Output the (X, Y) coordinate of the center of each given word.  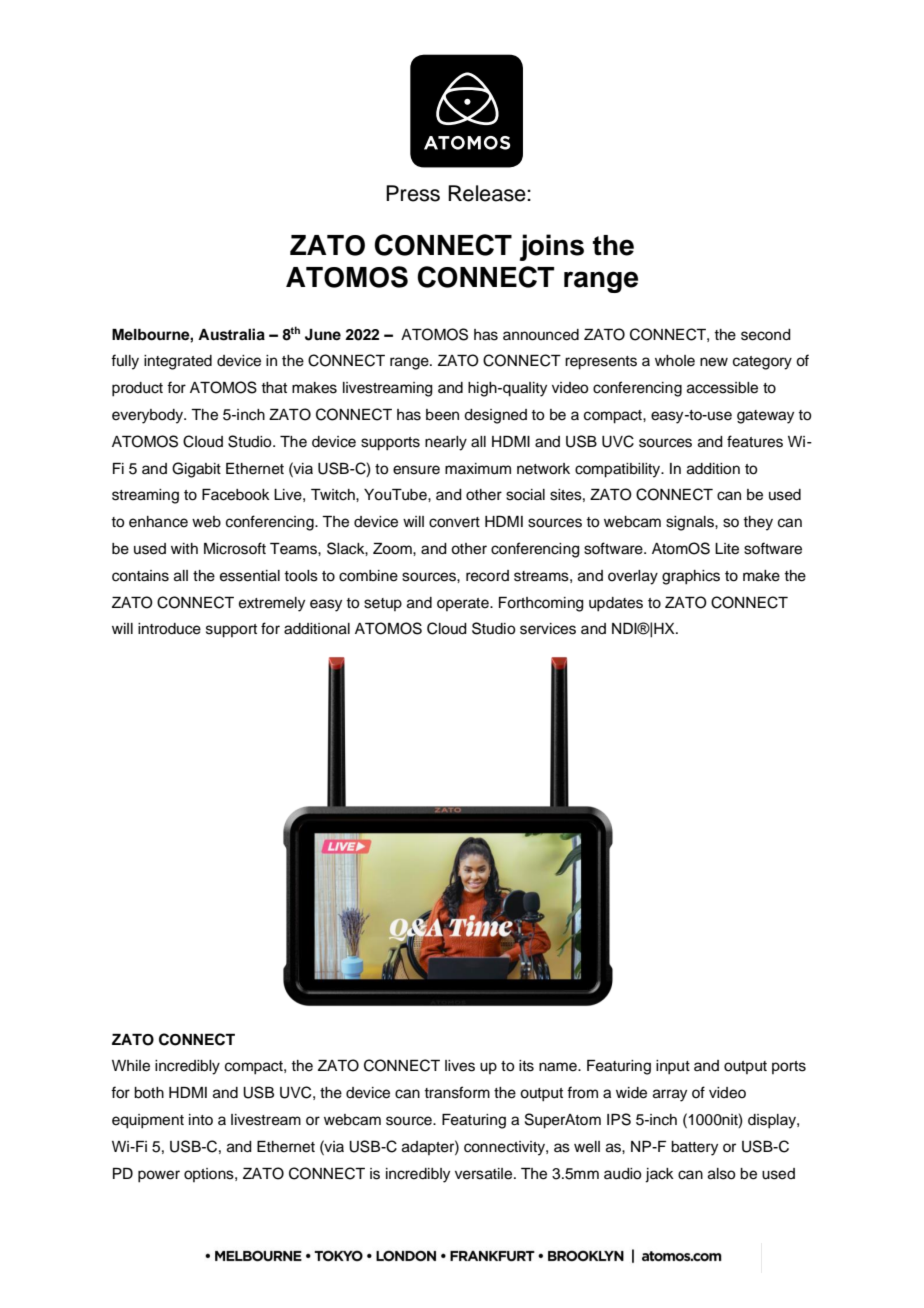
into (201, 1119)
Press (413, 193)
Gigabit (196, 470)
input (673, 1067)
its (526, 1066)
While (131, 1066)
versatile (485, 1174)
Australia (231, 334)
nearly (446, 443)
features (755, 441)
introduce (169, 629)
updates (616, 604)
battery (694, 1148)
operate (464, 604)
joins (552, 247)
